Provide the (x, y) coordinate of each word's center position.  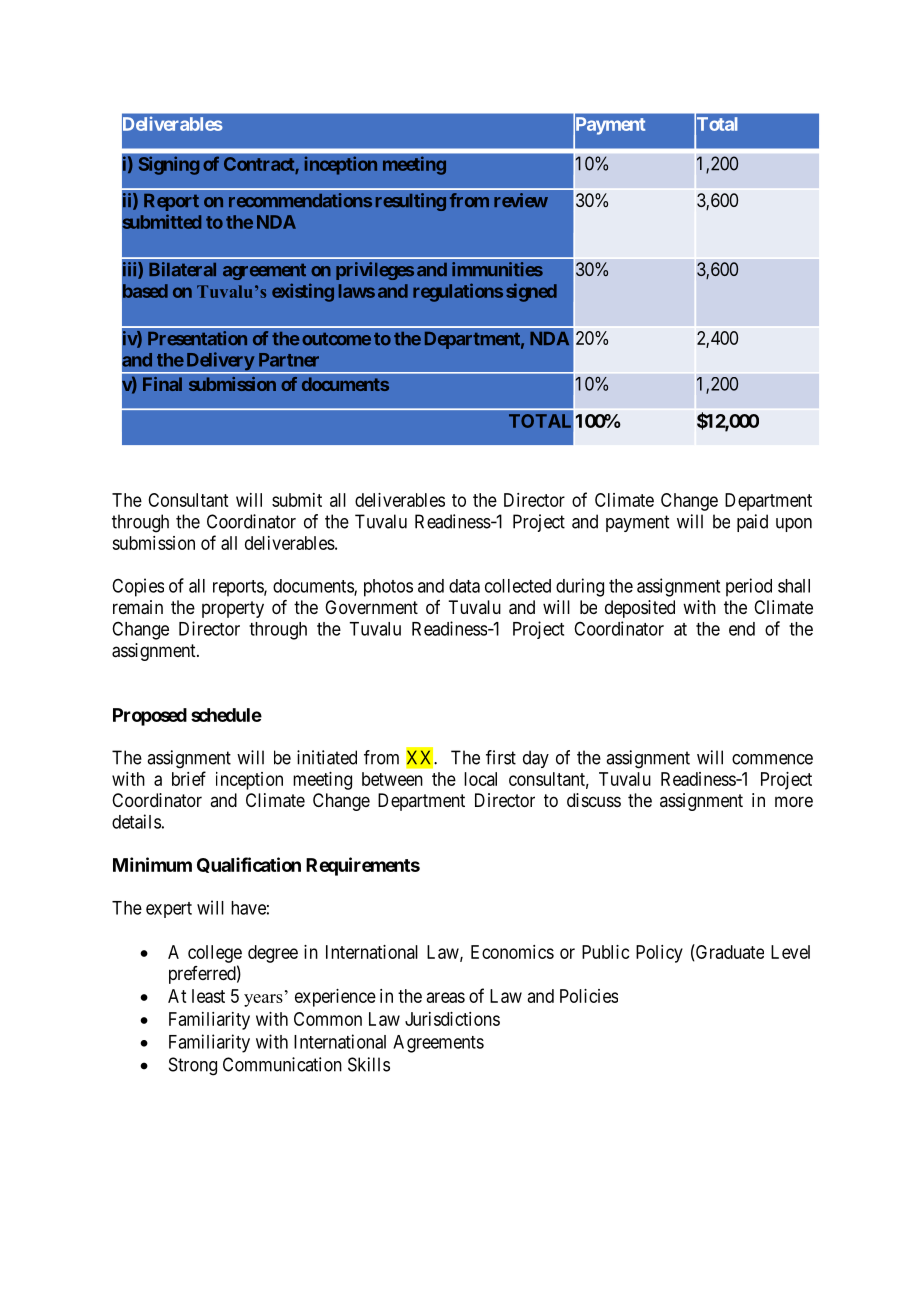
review (521, 200)
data (464, 586)
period (749, 587)
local (480, 779)
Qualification (249, 865)
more (794, 801)
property (233, 609)
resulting (411, 202)
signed (531, 292)
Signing (169, 165)
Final (162, 384)
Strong (193, 1066)
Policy (659, 954)
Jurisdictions (452, 1019)
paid (752, 523)
